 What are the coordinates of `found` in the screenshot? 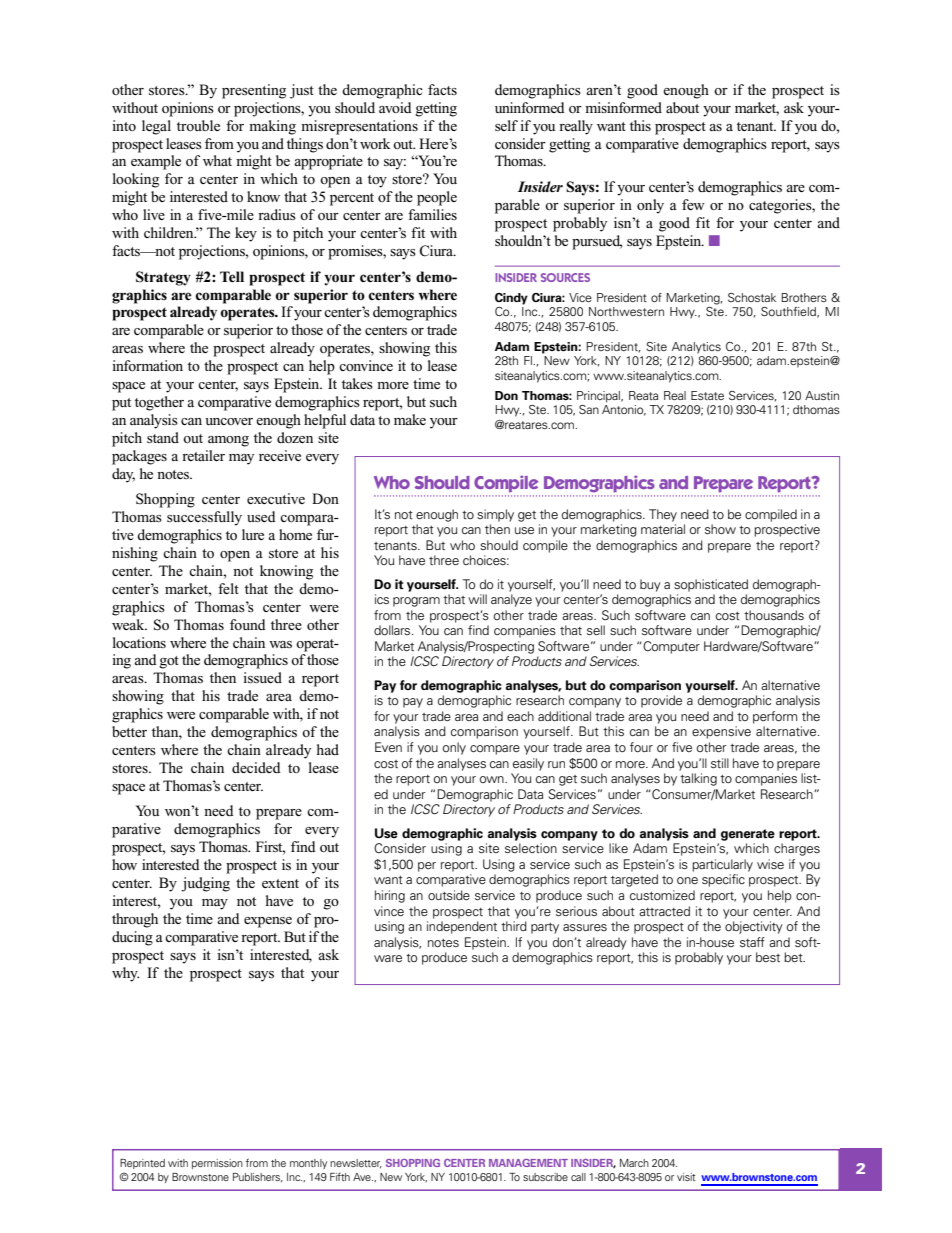 It's located at (248, 624).
